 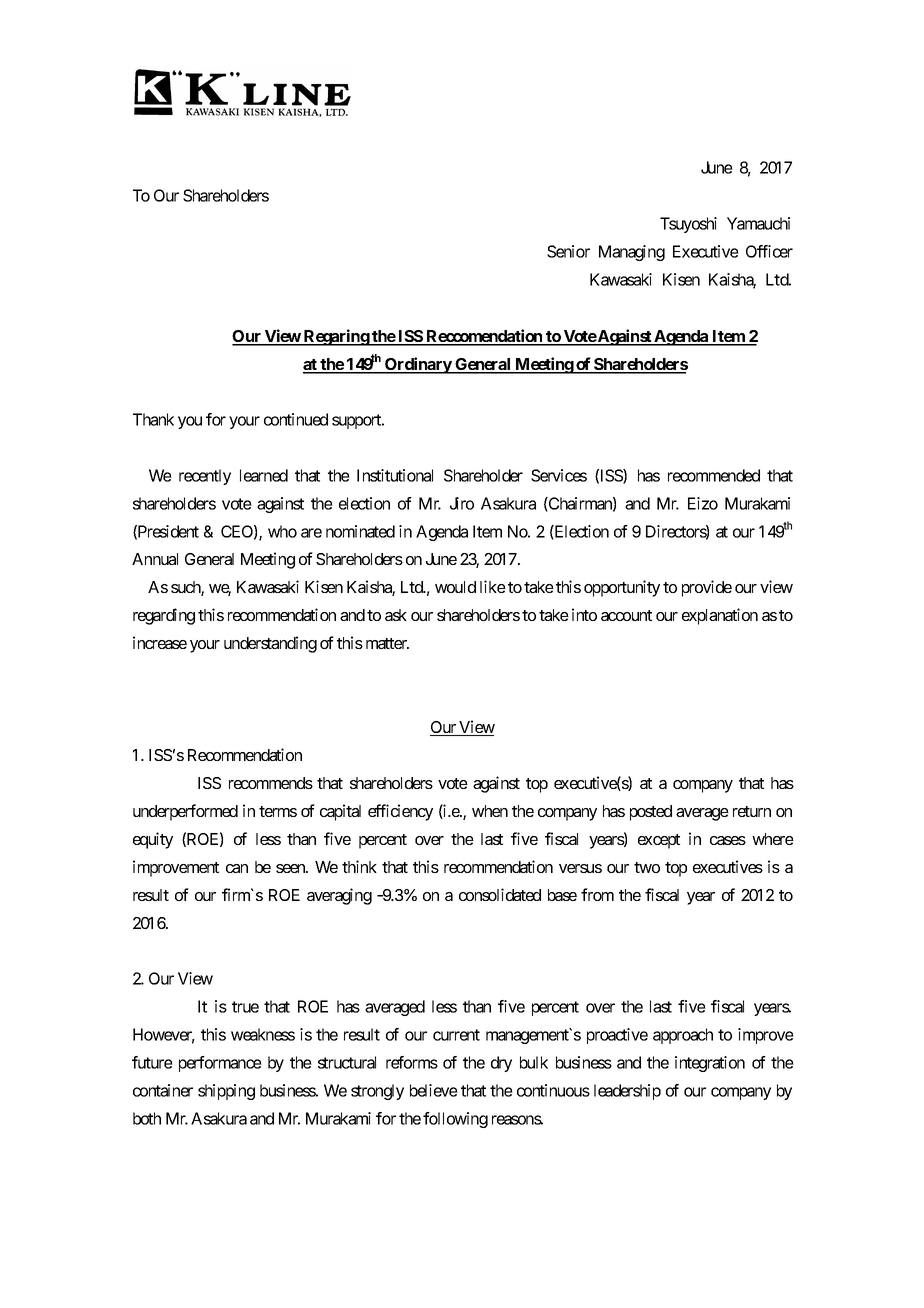 I want to click on Eizo, so click(x=703, y=503).
